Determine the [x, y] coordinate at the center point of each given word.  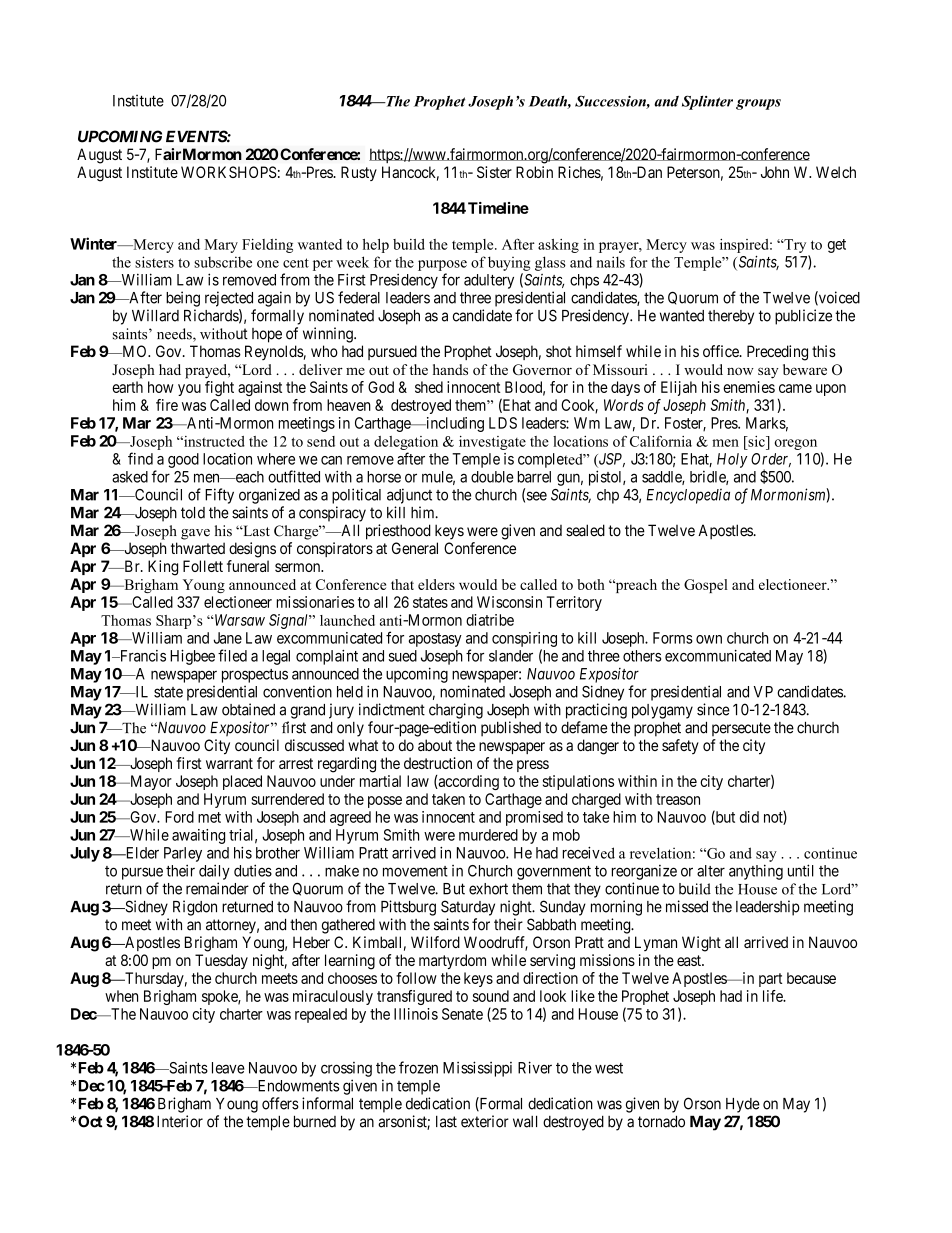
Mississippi [477, 1069]
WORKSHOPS [229, 172]
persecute [741, 729]
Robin [534, 172]
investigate [492, 443]
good [183, 460]
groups [758, 104]
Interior [180, 1121]
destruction [438, 763]
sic [756, 441]
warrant [229, 763]
